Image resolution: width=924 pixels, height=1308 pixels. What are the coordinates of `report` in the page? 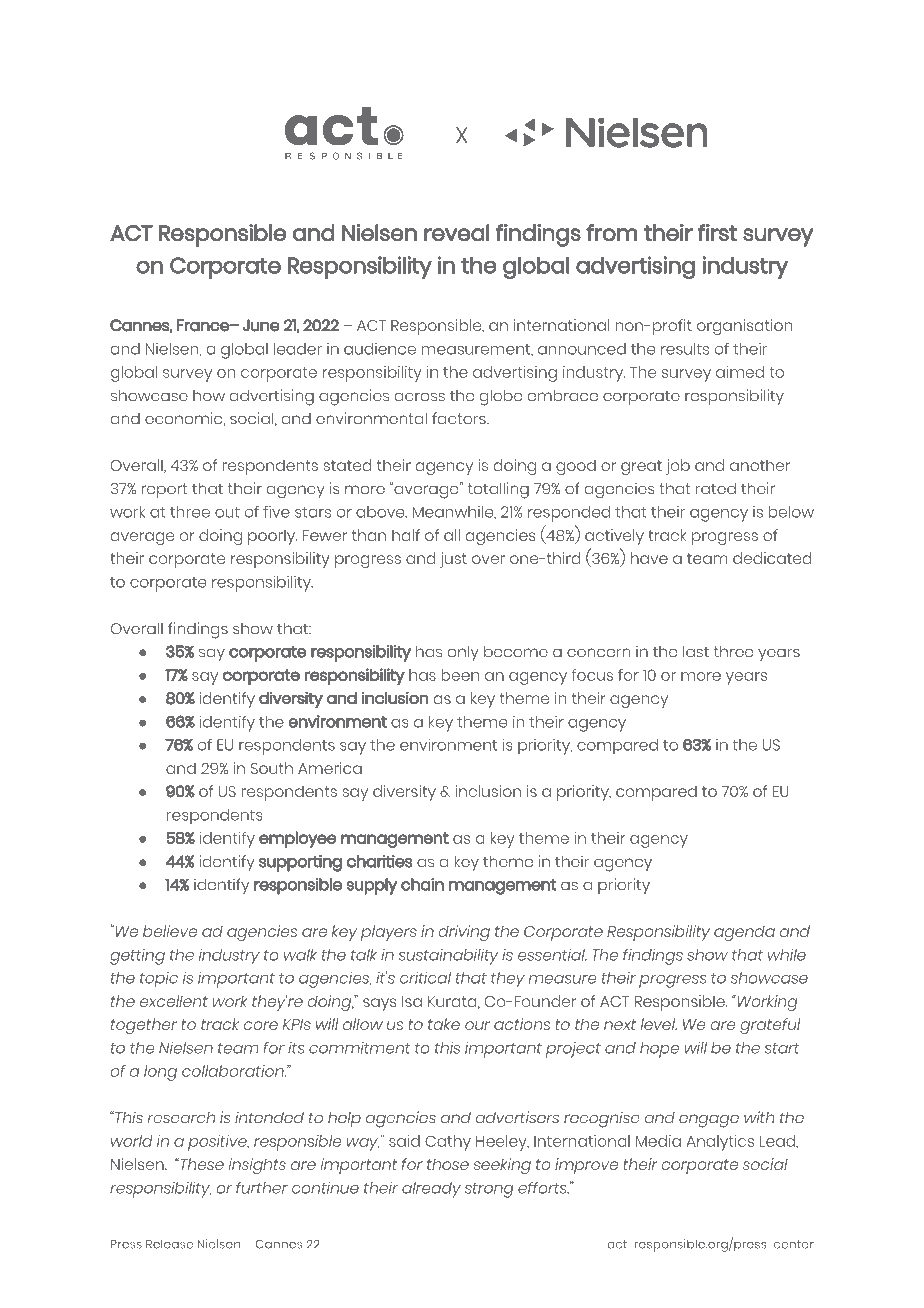 It's located at (164, 490).
